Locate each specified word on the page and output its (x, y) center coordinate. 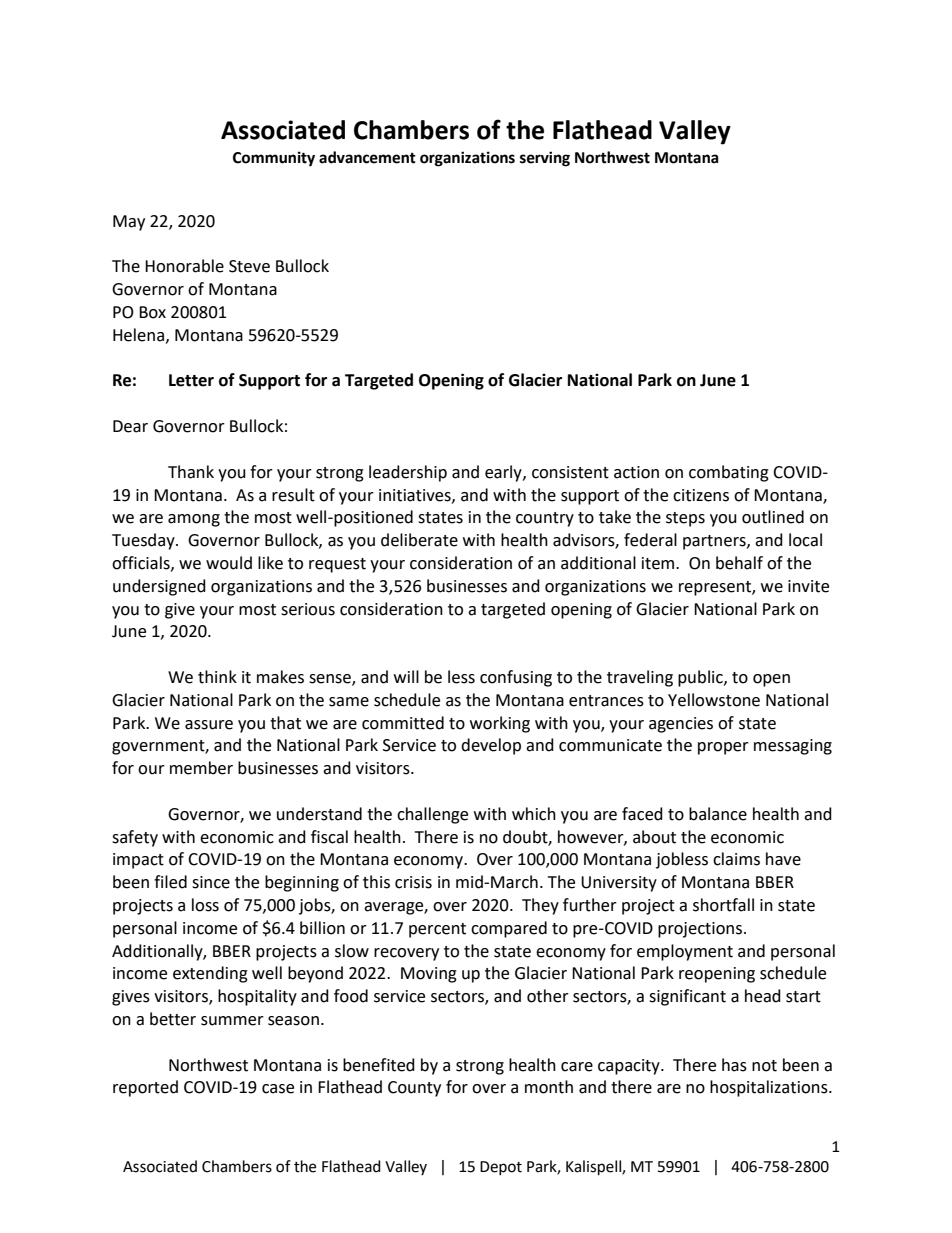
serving (545, 159)
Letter (191, 380)
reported (145, 1088)
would (229, 563)
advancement (367, 157)
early (504, 473)
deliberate (419, 540)
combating (729, 473)
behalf (739, 563)
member (201, 768)
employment (685, 952)
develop (491, 746)
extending (210, 974)
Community (274, 159)
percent (437, 930)
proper (723, 748)
